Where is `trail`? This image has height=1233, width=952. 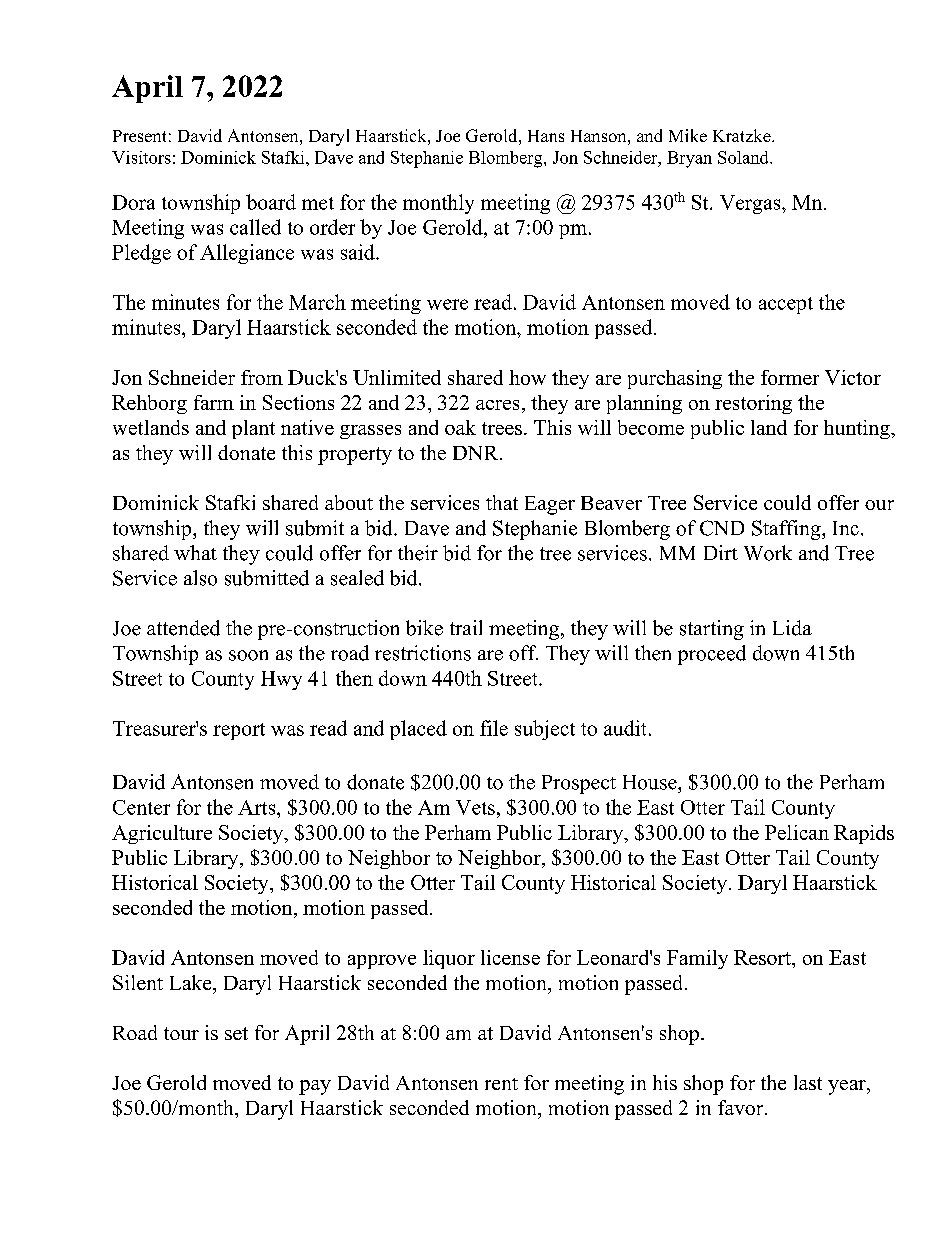
trail is located at coordinates (466, 627).
